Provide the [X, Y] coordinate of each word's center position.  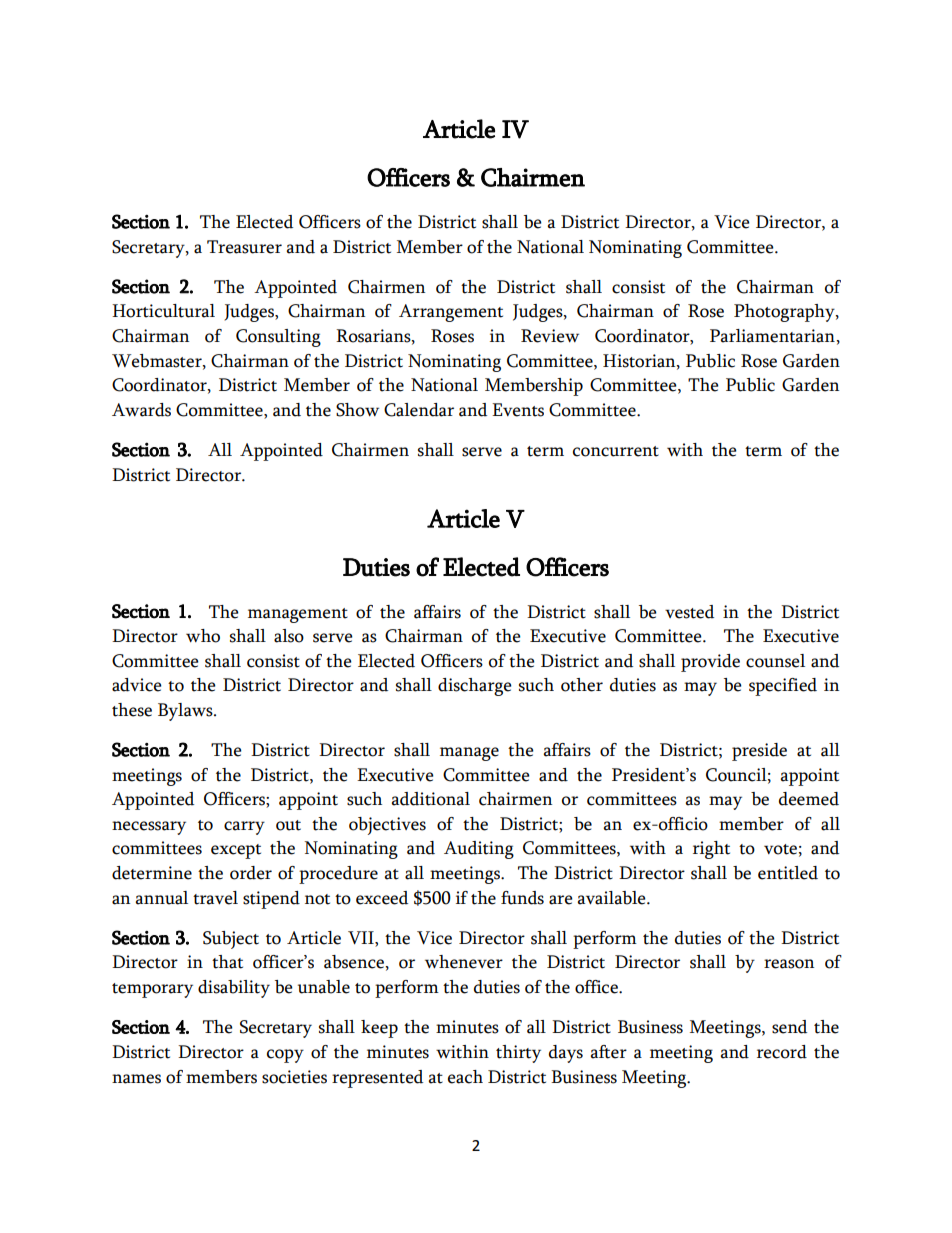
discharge [475, 687]
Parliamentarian [773, 336]
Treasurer [244, 247]
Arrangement [451, 313]
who [203, 636]
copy [285, 1056]
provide [710, 663]
